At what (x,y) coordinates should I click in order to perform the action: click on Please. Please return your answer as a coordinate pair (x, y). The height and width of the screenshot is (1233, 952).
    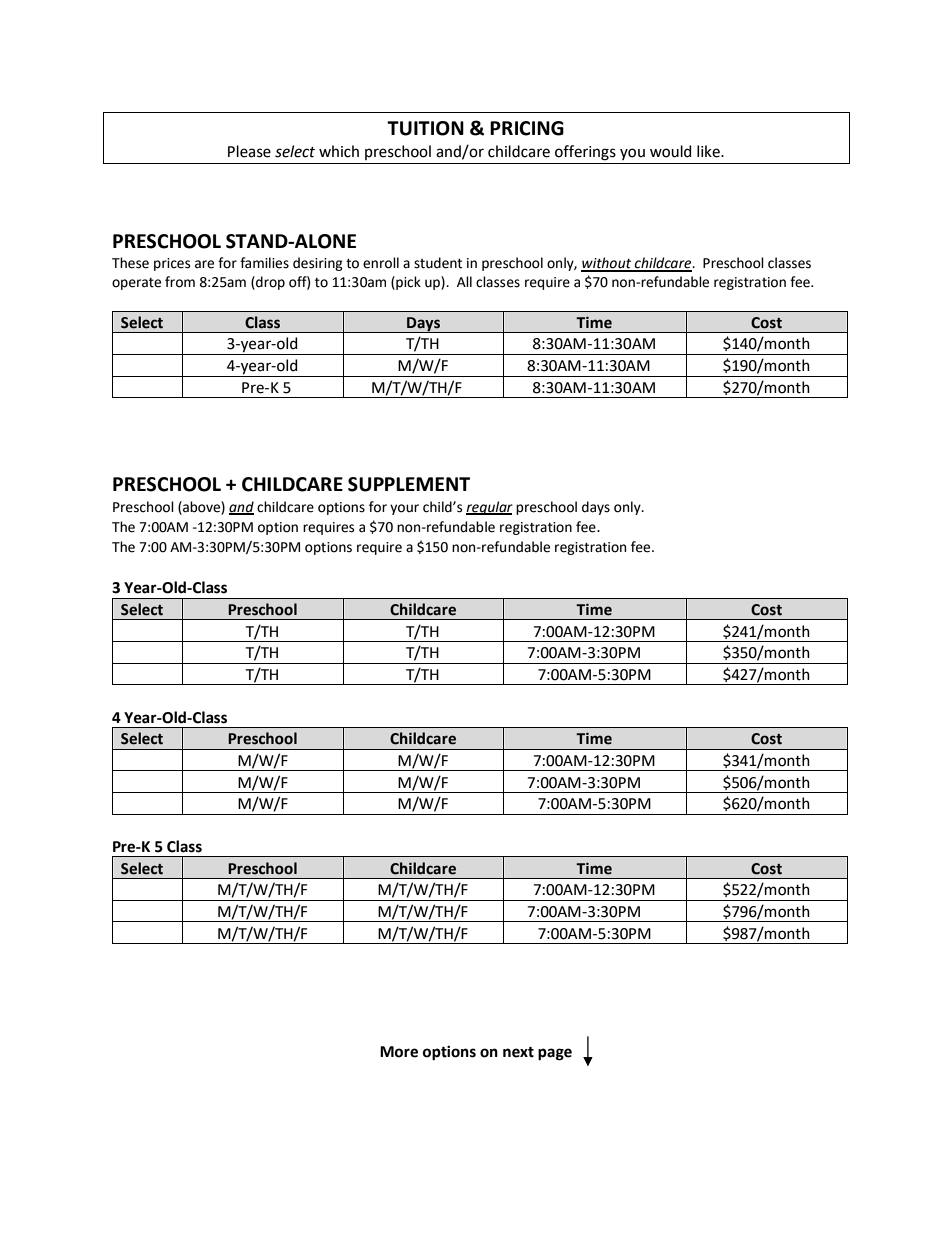
    Looking at the image, I should click on (249, 151).
